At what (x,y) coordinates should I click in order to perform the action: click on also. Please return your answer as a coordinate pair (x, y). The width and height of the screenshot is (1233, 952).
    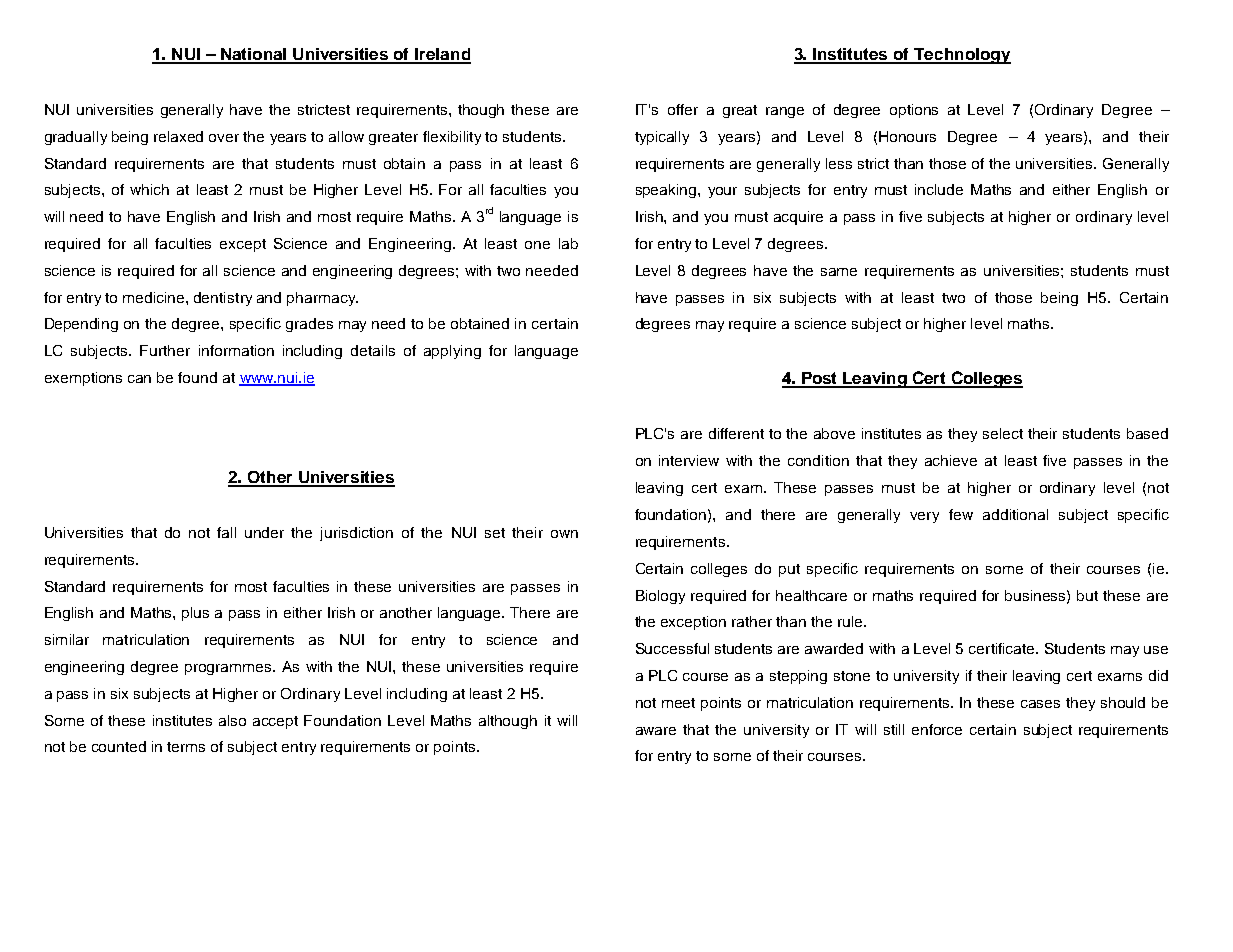
    Looking at the image, I should click on (232, 720).
